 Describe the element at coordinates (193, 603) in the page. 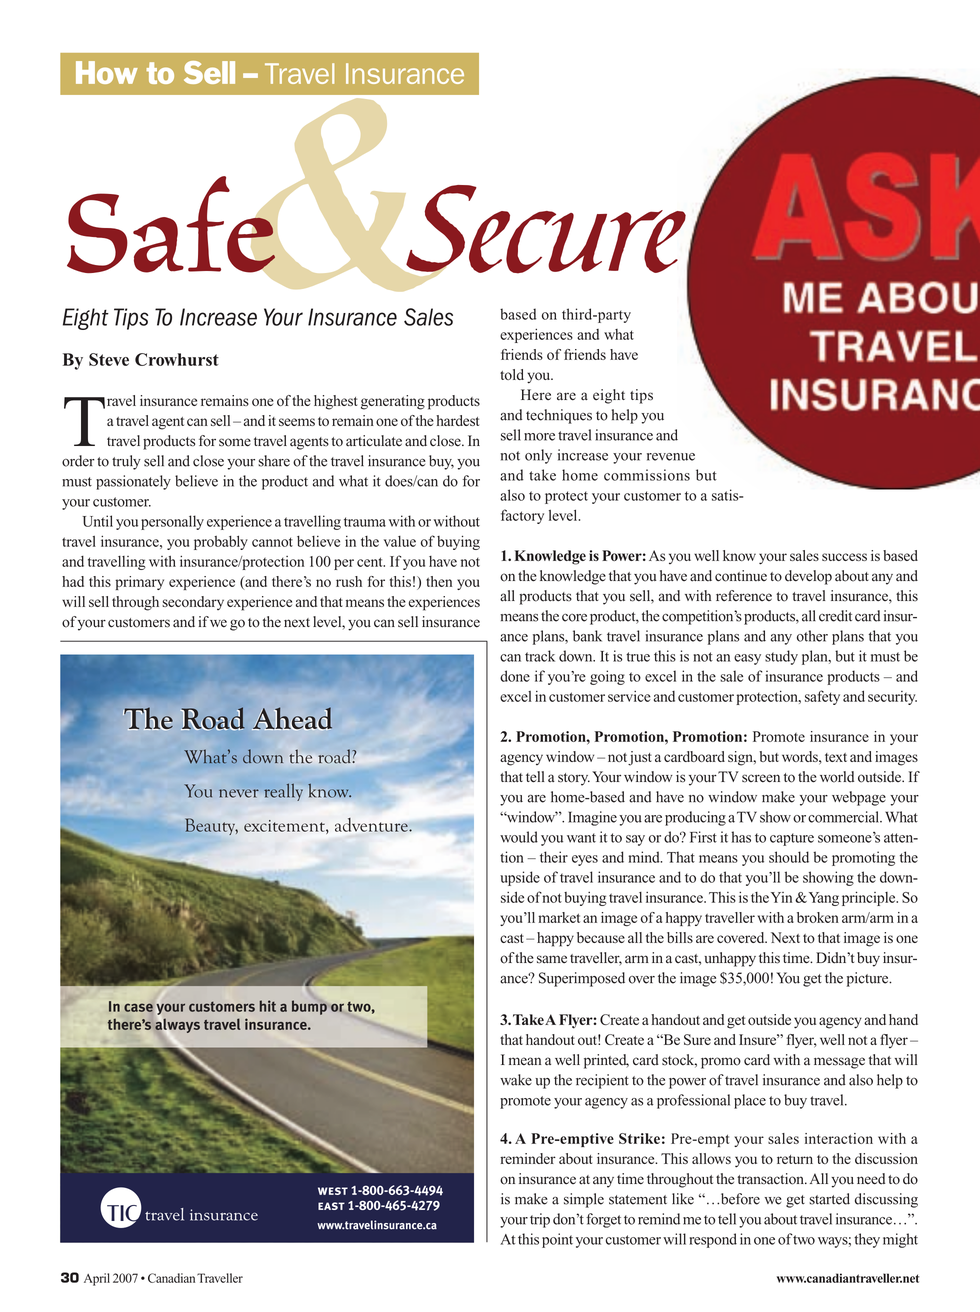

I see `secondary` at that location.
